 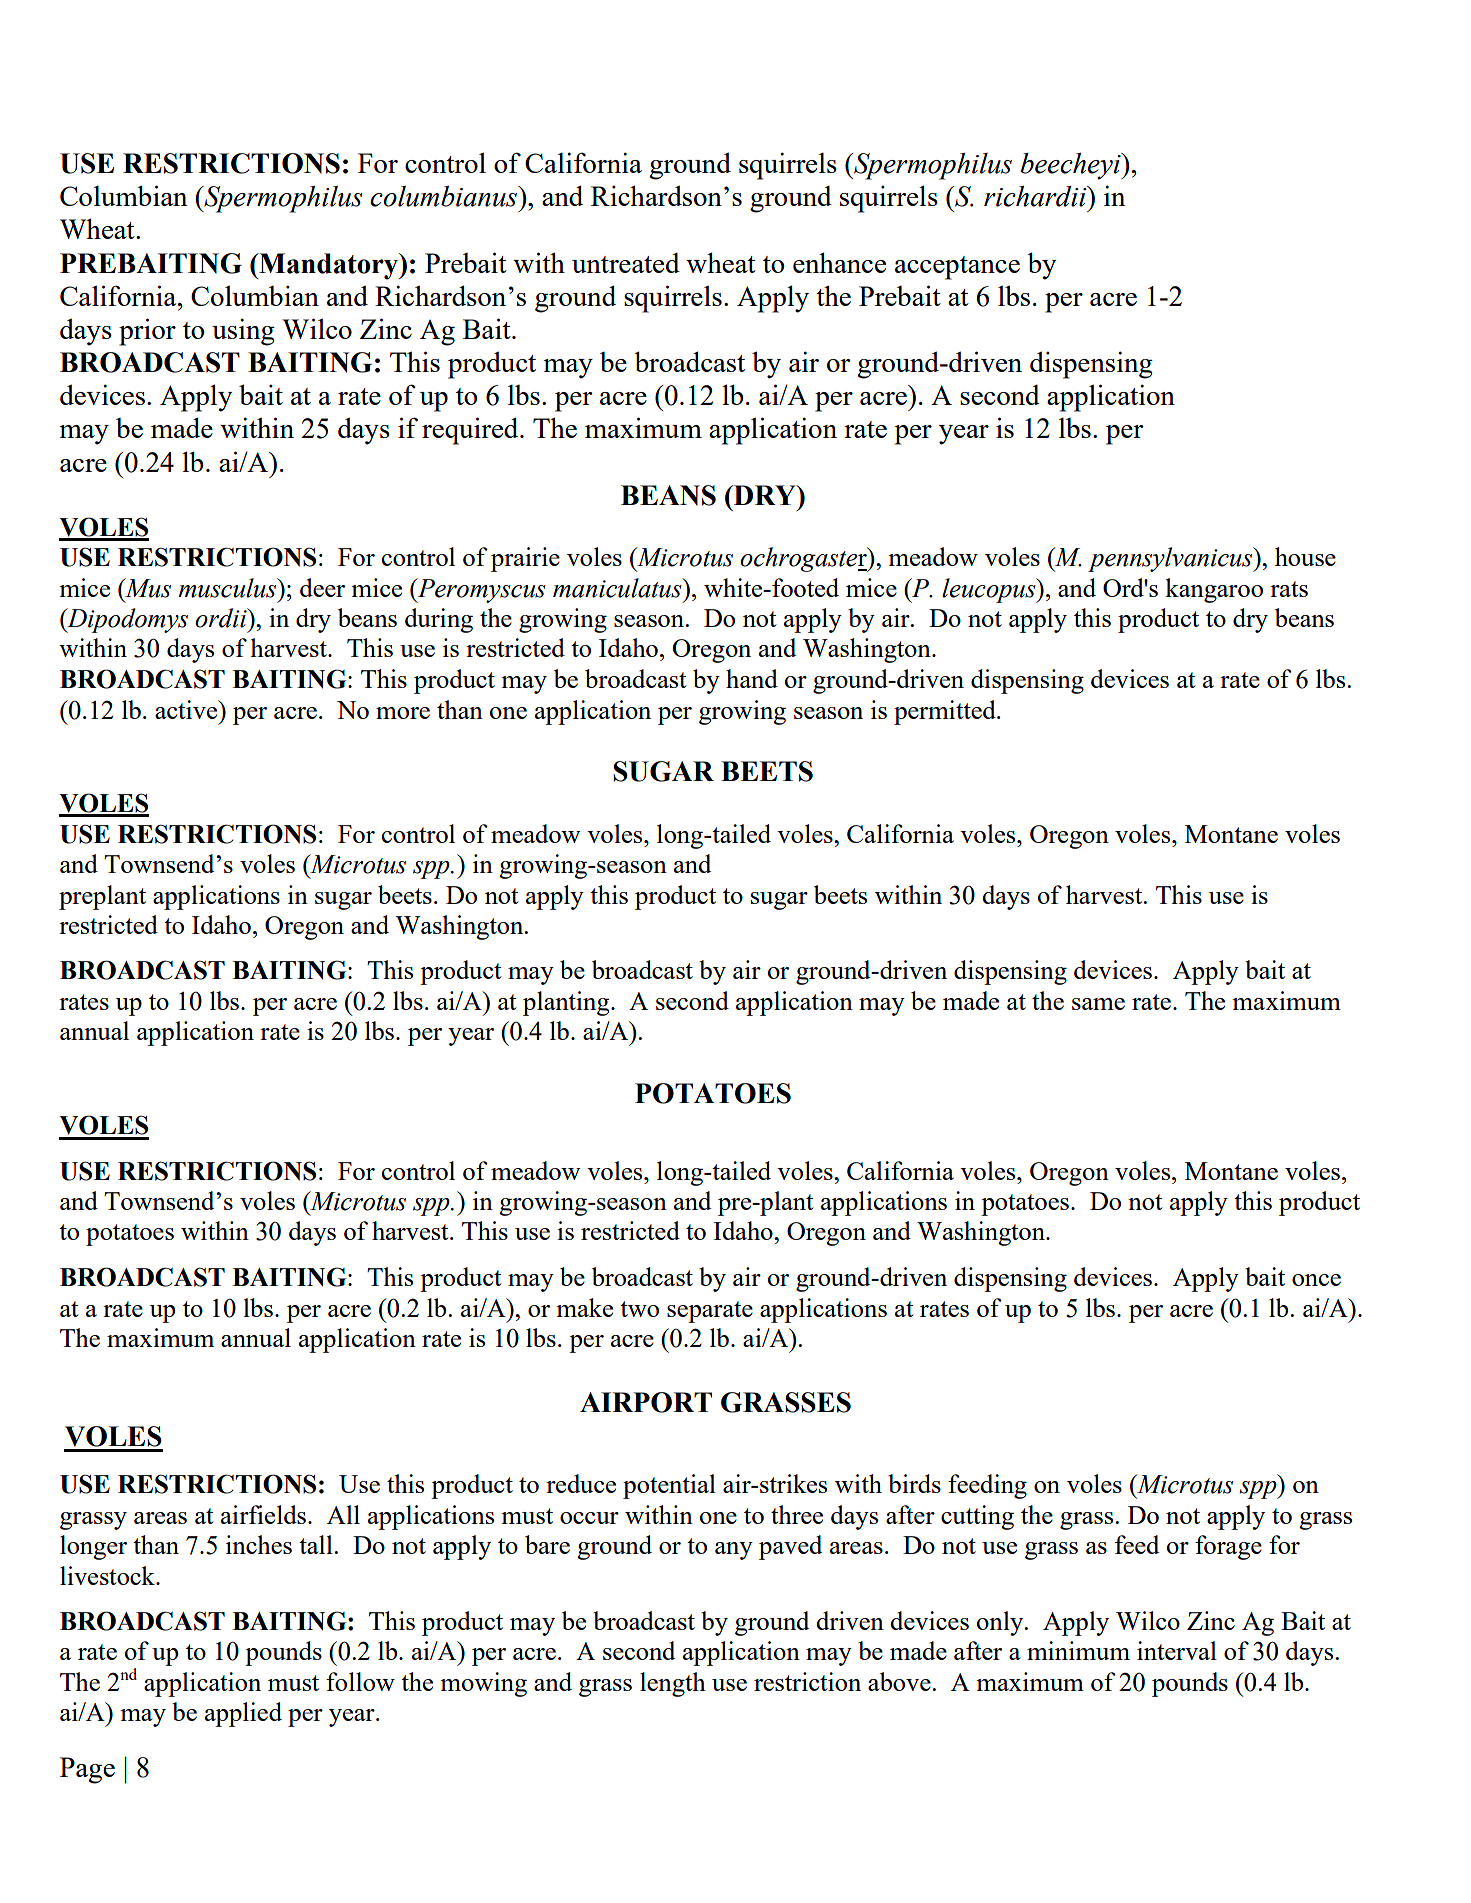 I want to click on musculus, so click(x=228, y=588).
